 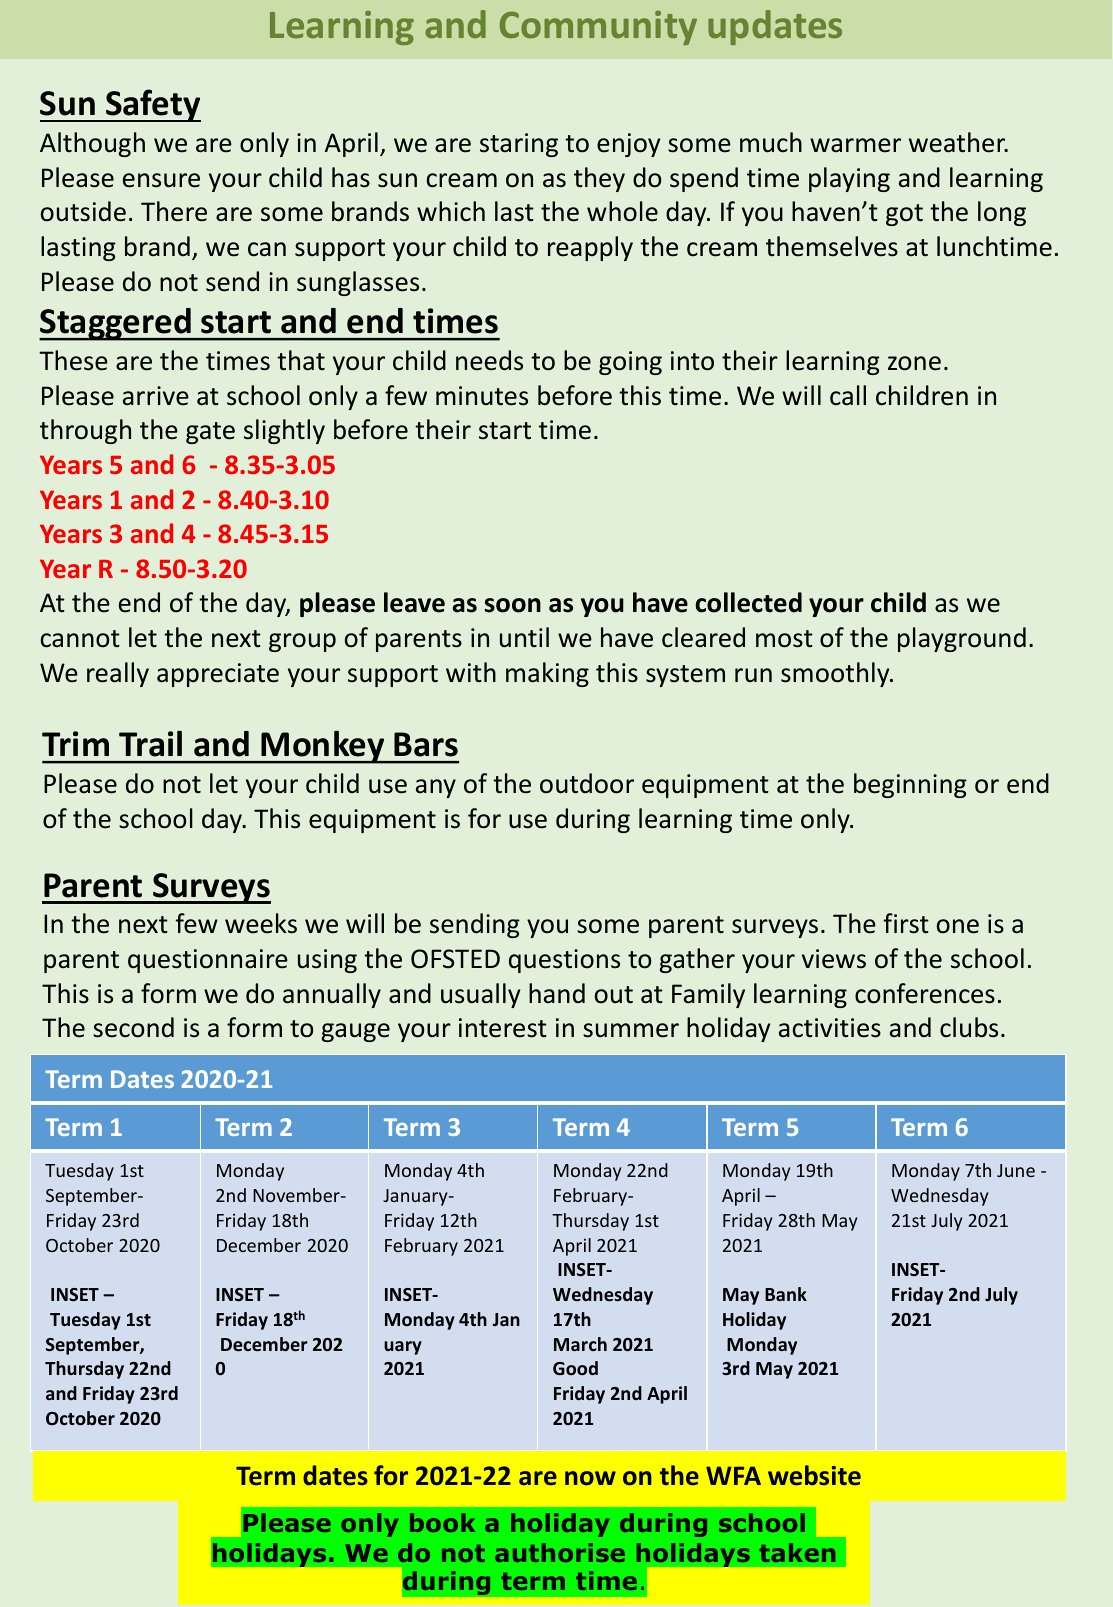 I want to click on Safety, so click(x=152, y=105).
